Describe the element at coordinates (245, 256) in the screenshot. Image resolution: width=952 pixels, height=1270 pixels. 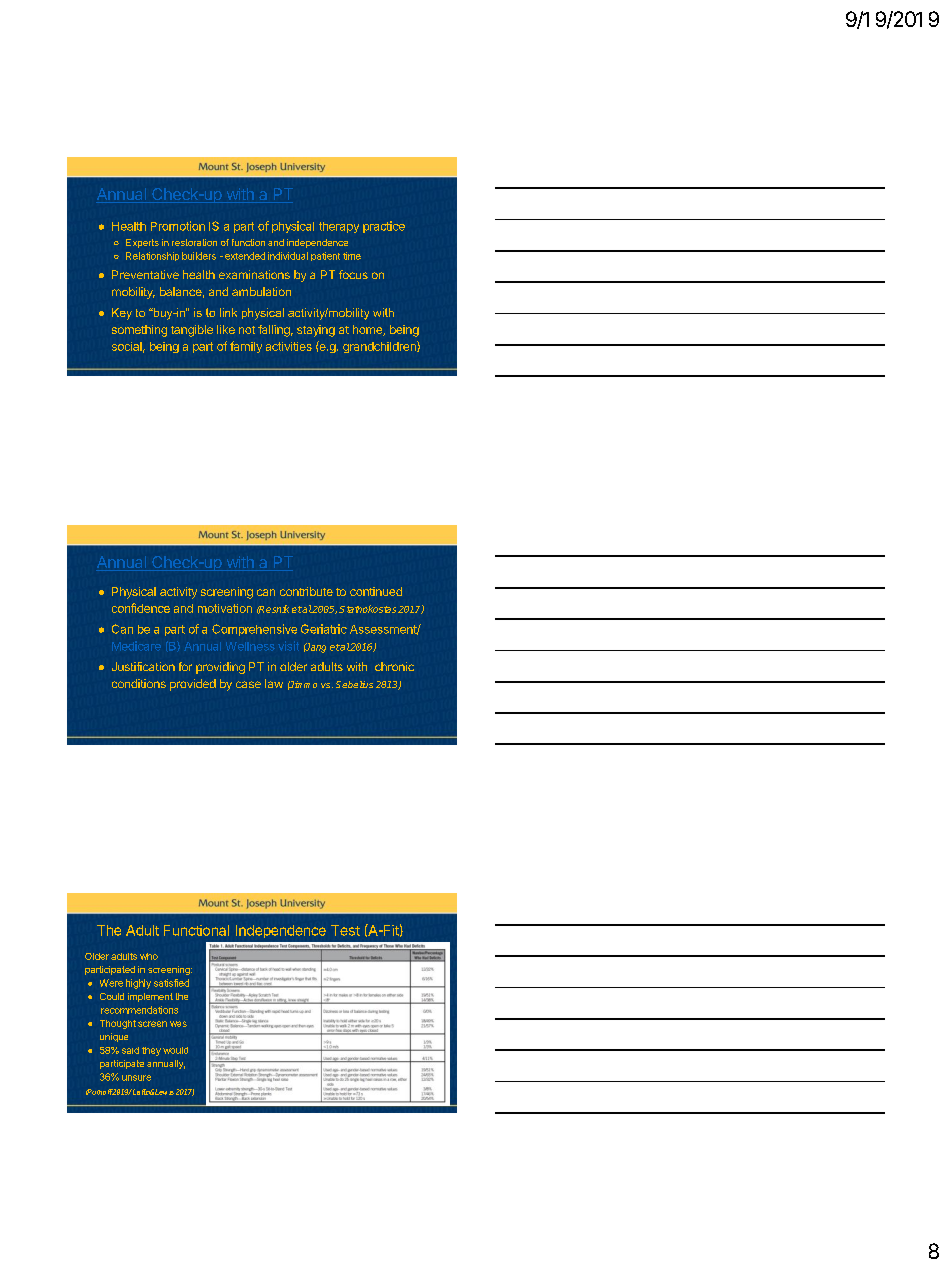
I see `extended` at that location.
